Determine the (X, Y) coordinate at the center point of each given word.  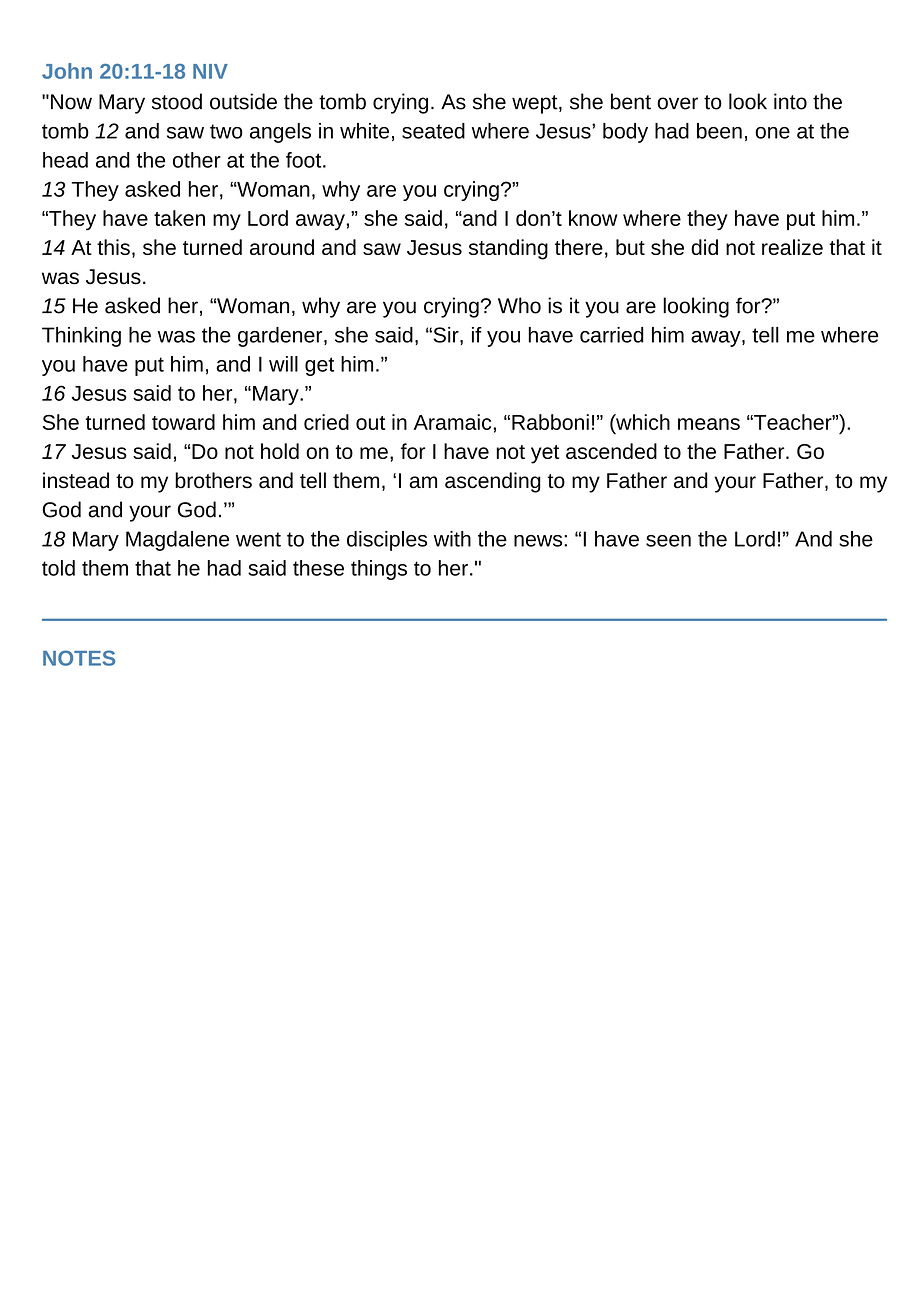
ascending (493, 482)
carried (612, 335)
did (704, 247)
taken (179, 218)
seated (433, 131)
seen (668, 541)
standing (508, 249)
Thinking (81, 337)
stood (177, 101)
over (677, 103)
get (319, 366)
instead (76, 480)
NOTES (79, 658)
